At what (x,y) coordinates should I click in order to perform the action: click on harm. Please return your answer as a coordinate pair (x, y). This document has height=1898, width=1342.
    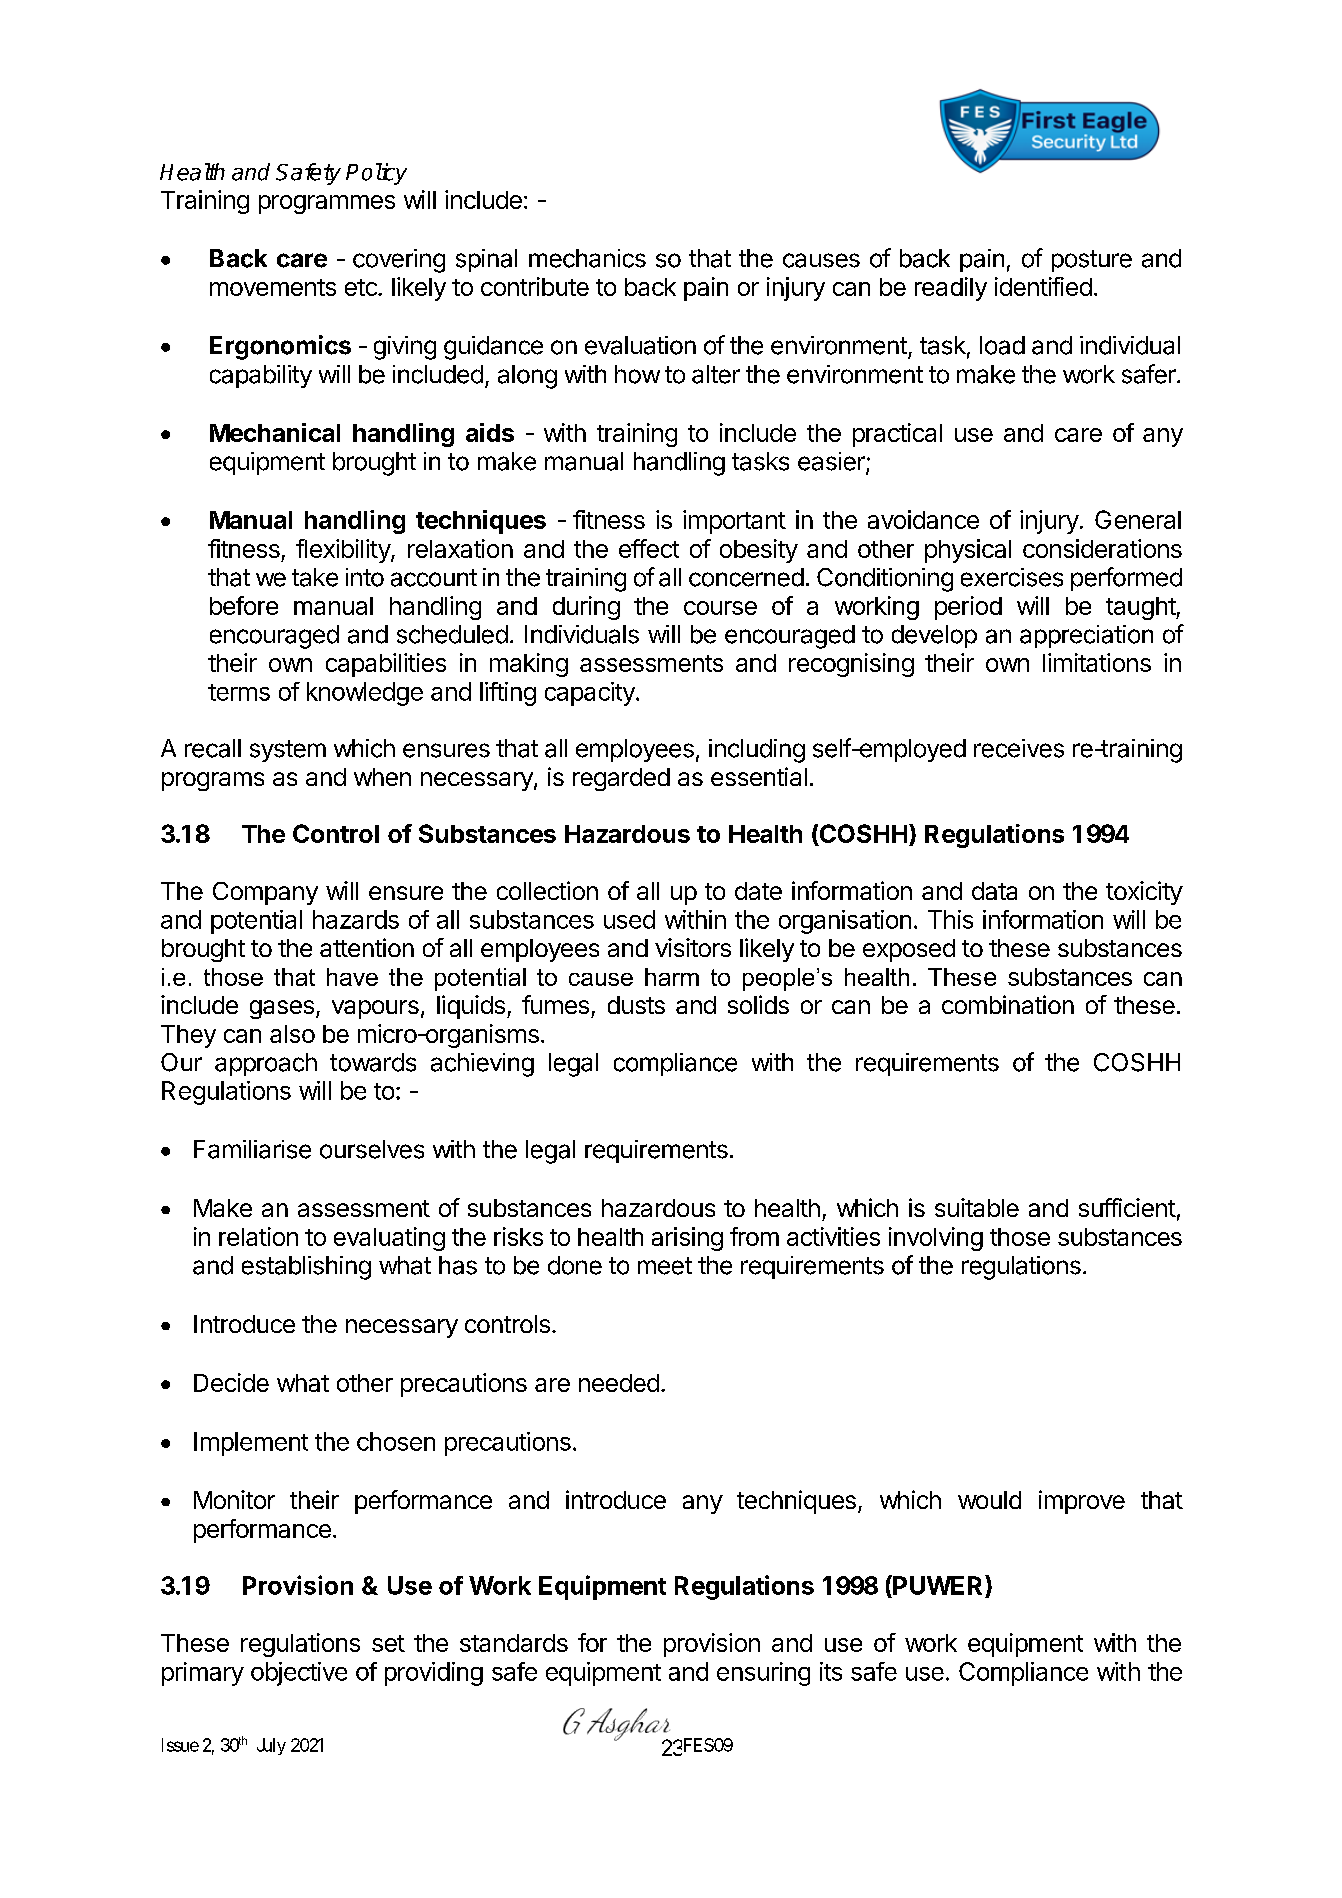
    Looking at the image, I should click on (672, 977).
